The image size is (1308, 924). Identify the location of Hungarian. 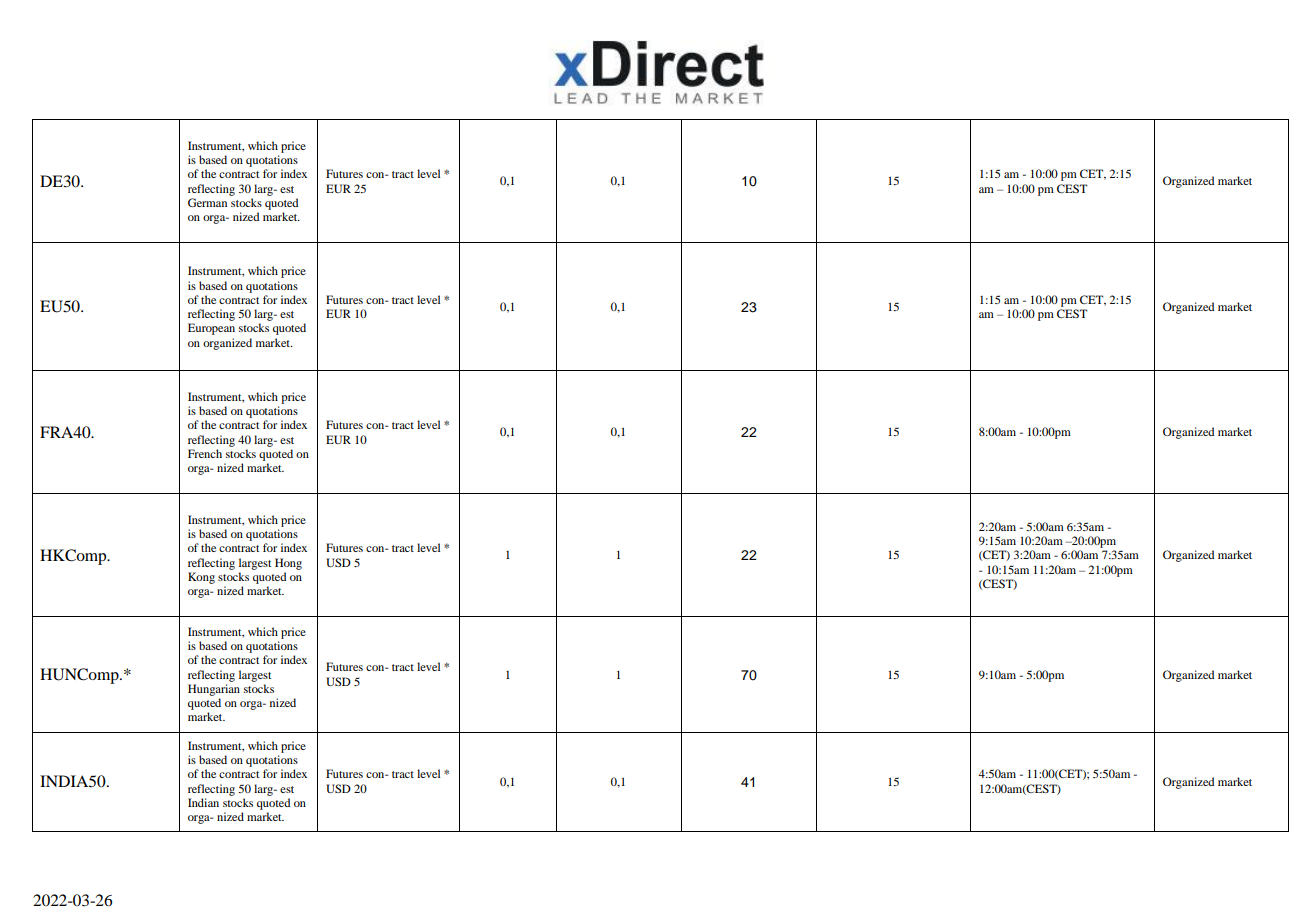
(214, 690).
